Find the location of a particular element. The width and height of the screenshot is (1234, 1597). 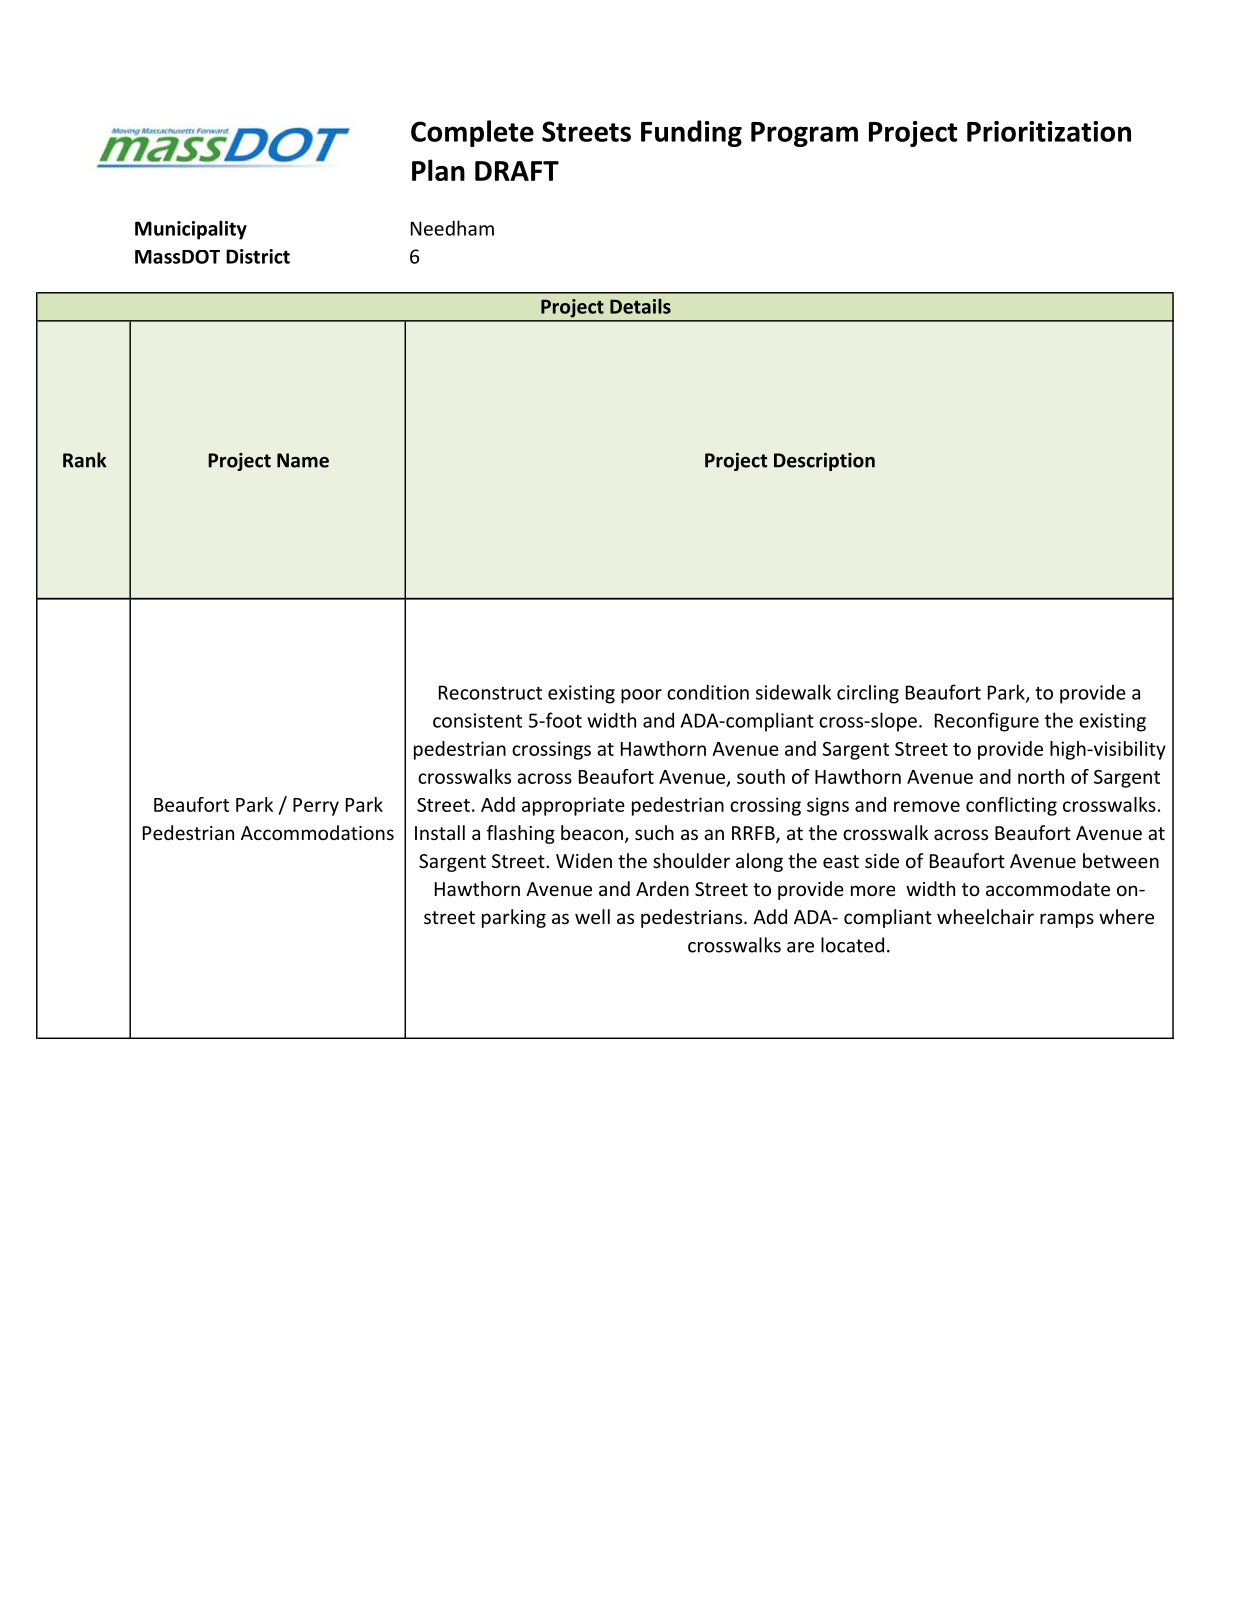

District is located at coordinates (258, 256).
